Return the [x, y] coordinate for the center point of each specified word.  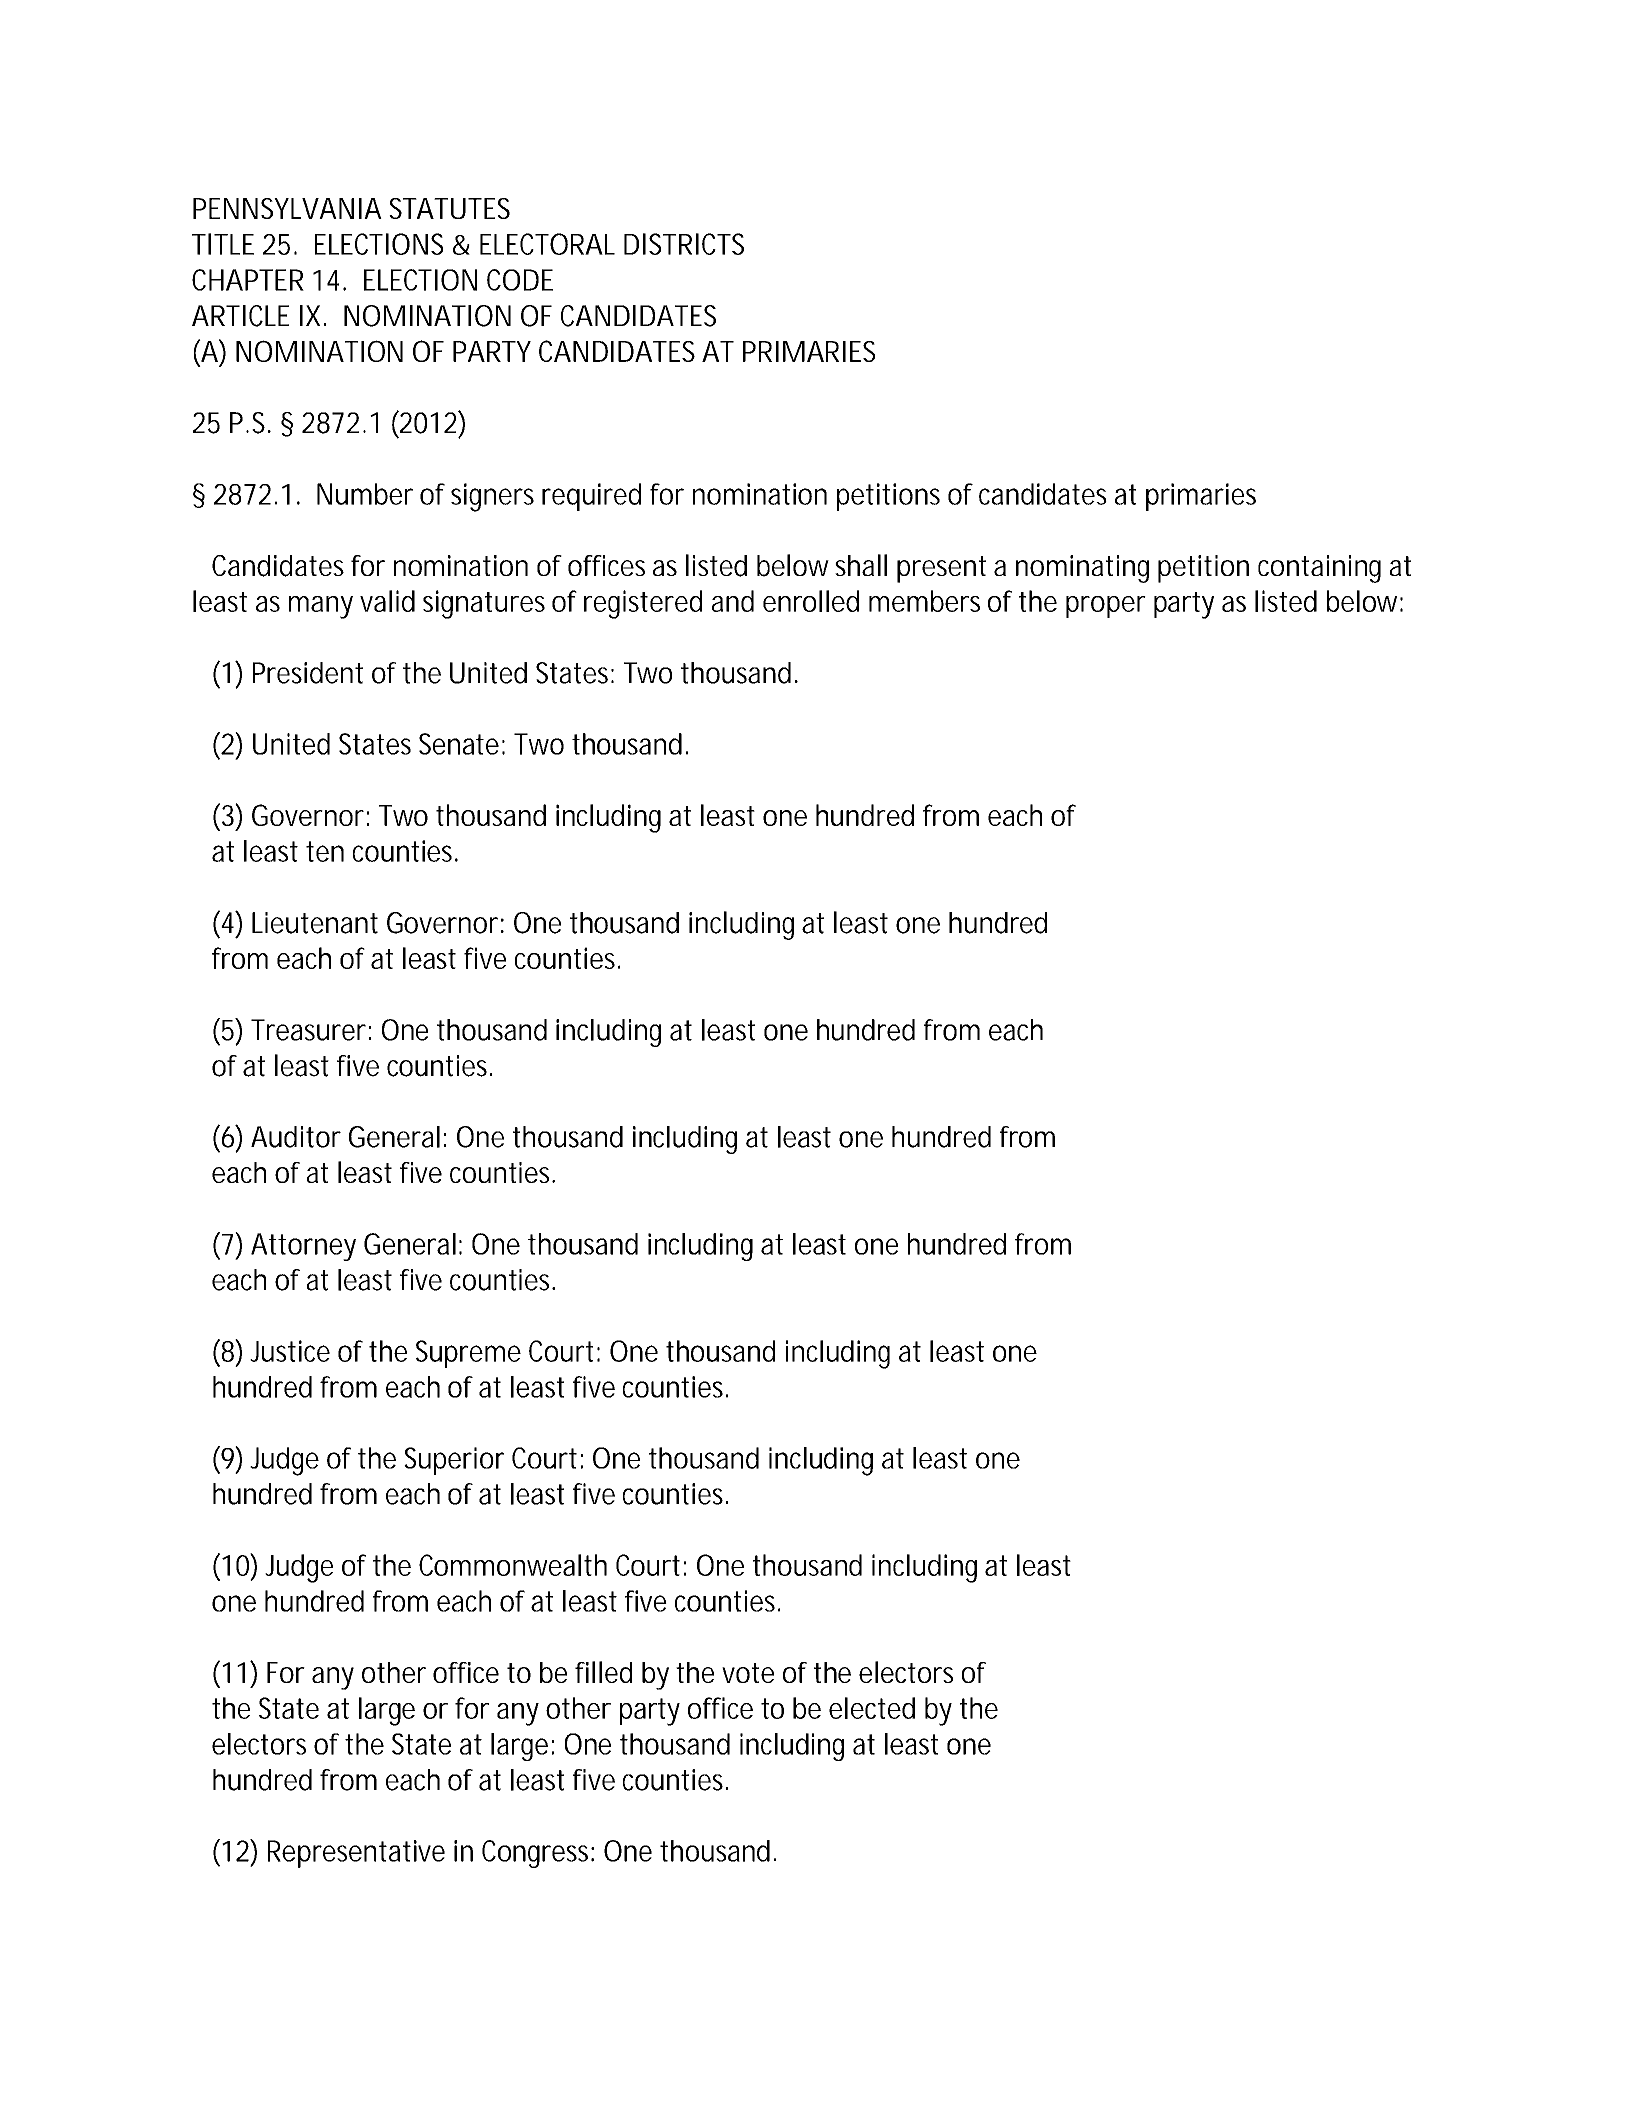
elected [872, 1708]
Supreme [468, 1354]
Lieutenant [315, 923]
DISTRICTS [684, 244]
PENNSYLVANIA [287, 208]
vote [748, 1673]
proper [1106, 607]
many [321, 607]
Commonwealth [513, 1565]
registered [643, 604]
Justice [290, 1351]
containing [1319, 569]
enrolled [811, 601]
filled [603, 1672]
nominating [1082, 569]
